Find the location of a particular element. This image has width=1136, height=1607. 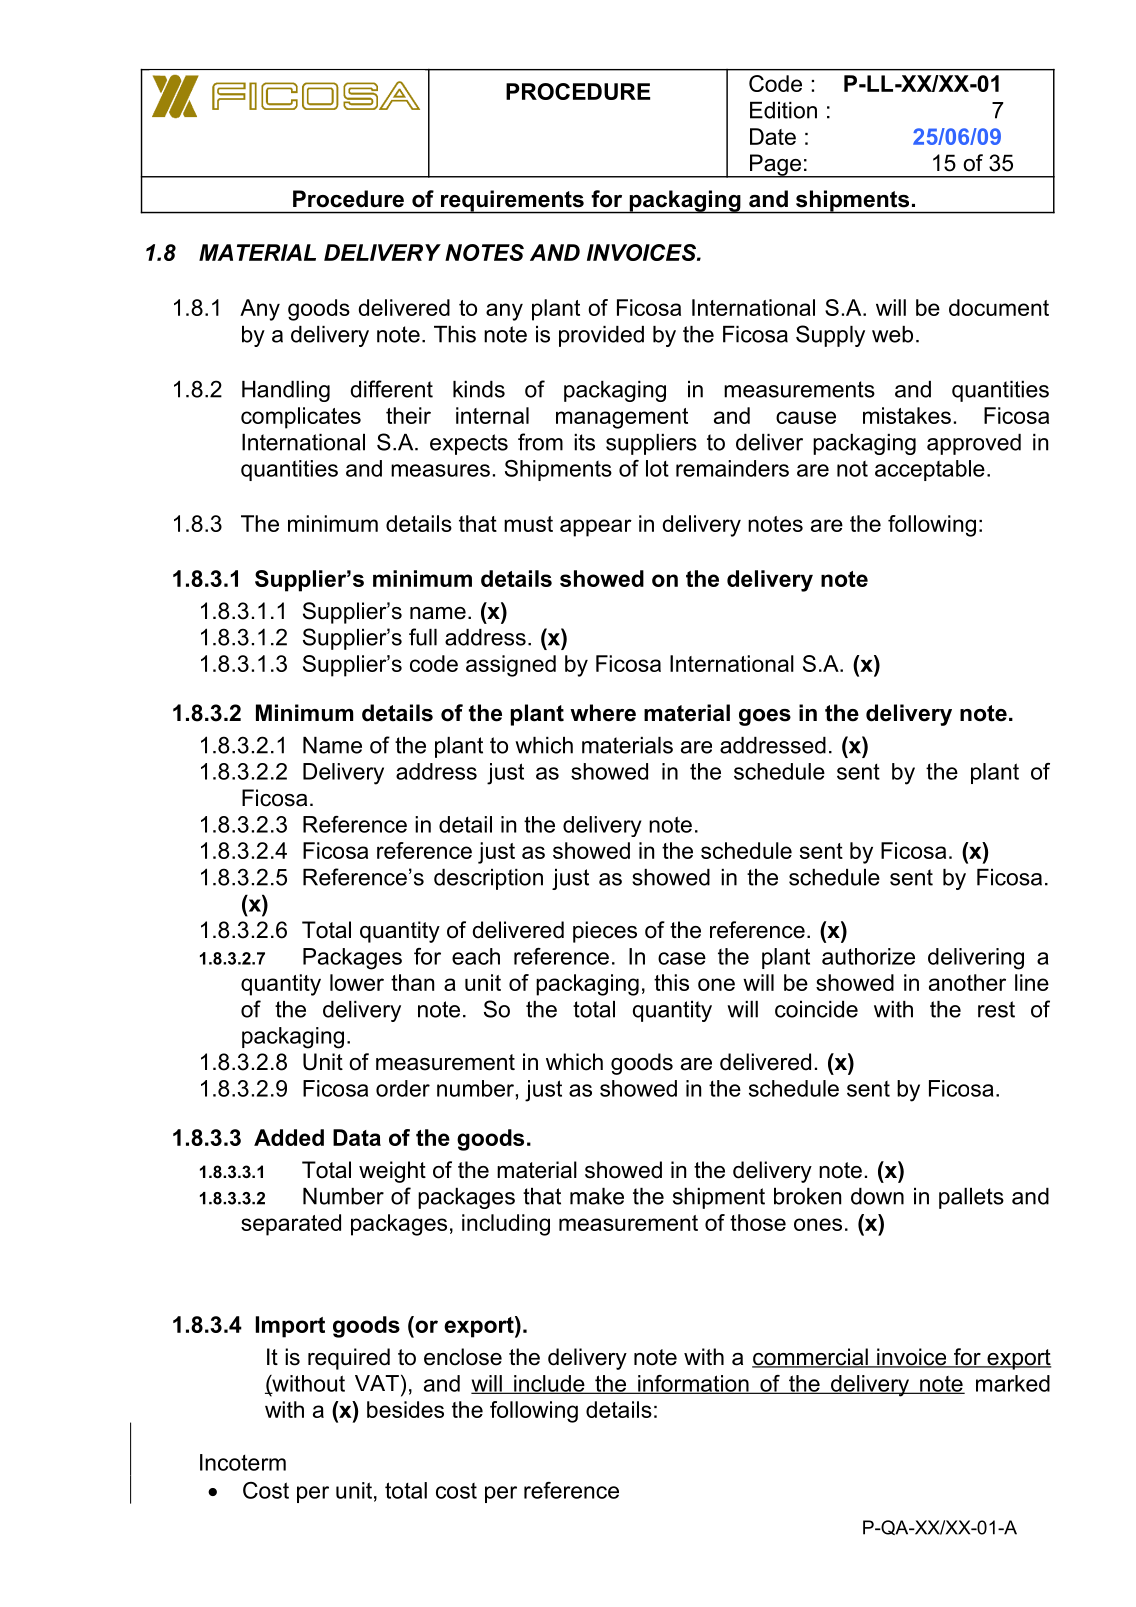

Date is located at coordinates (773, 136).
